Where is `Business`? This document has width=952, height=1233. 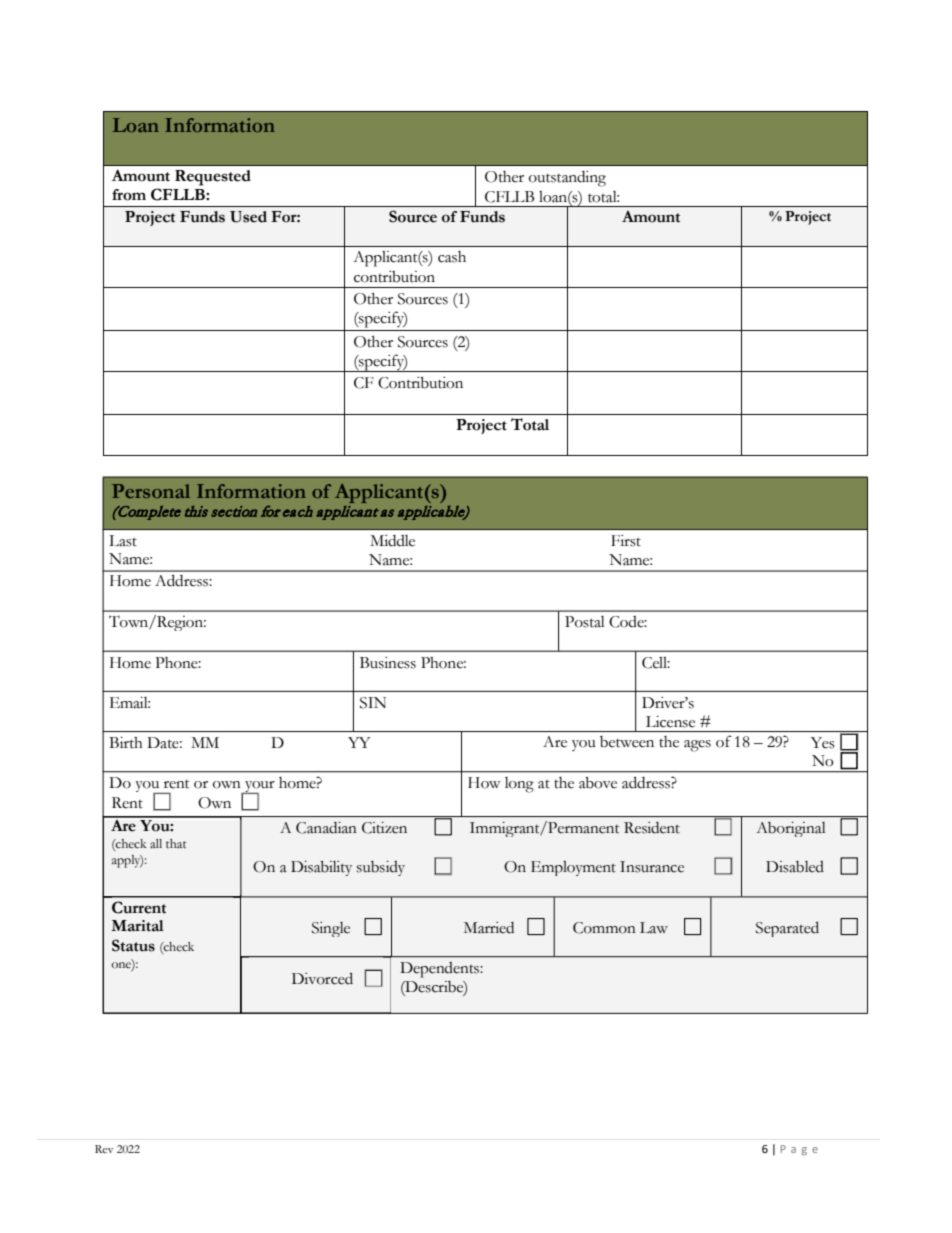
Business is located at coordinates (388, 663).
